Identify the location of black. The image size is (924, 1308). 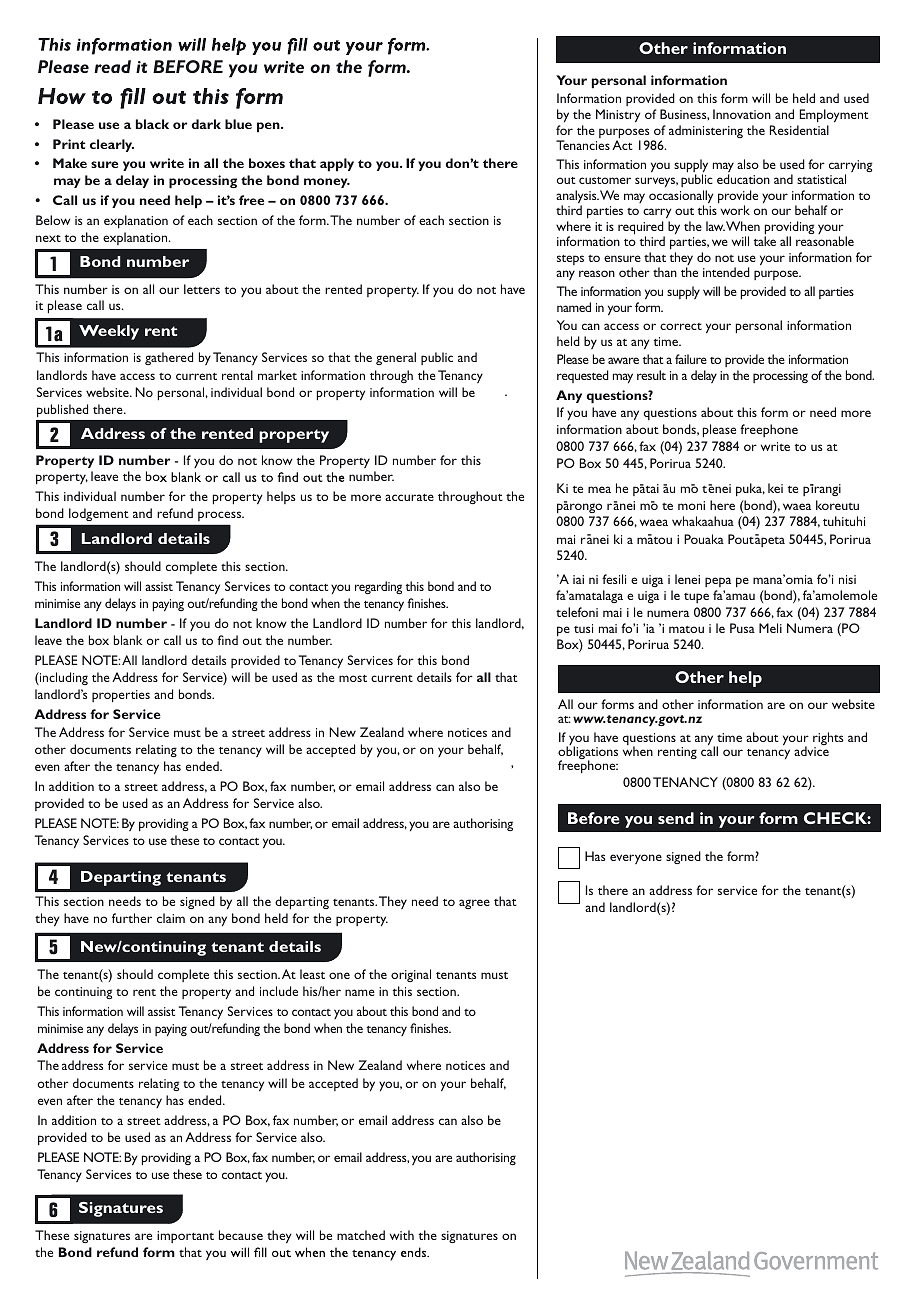
(152, 124).
